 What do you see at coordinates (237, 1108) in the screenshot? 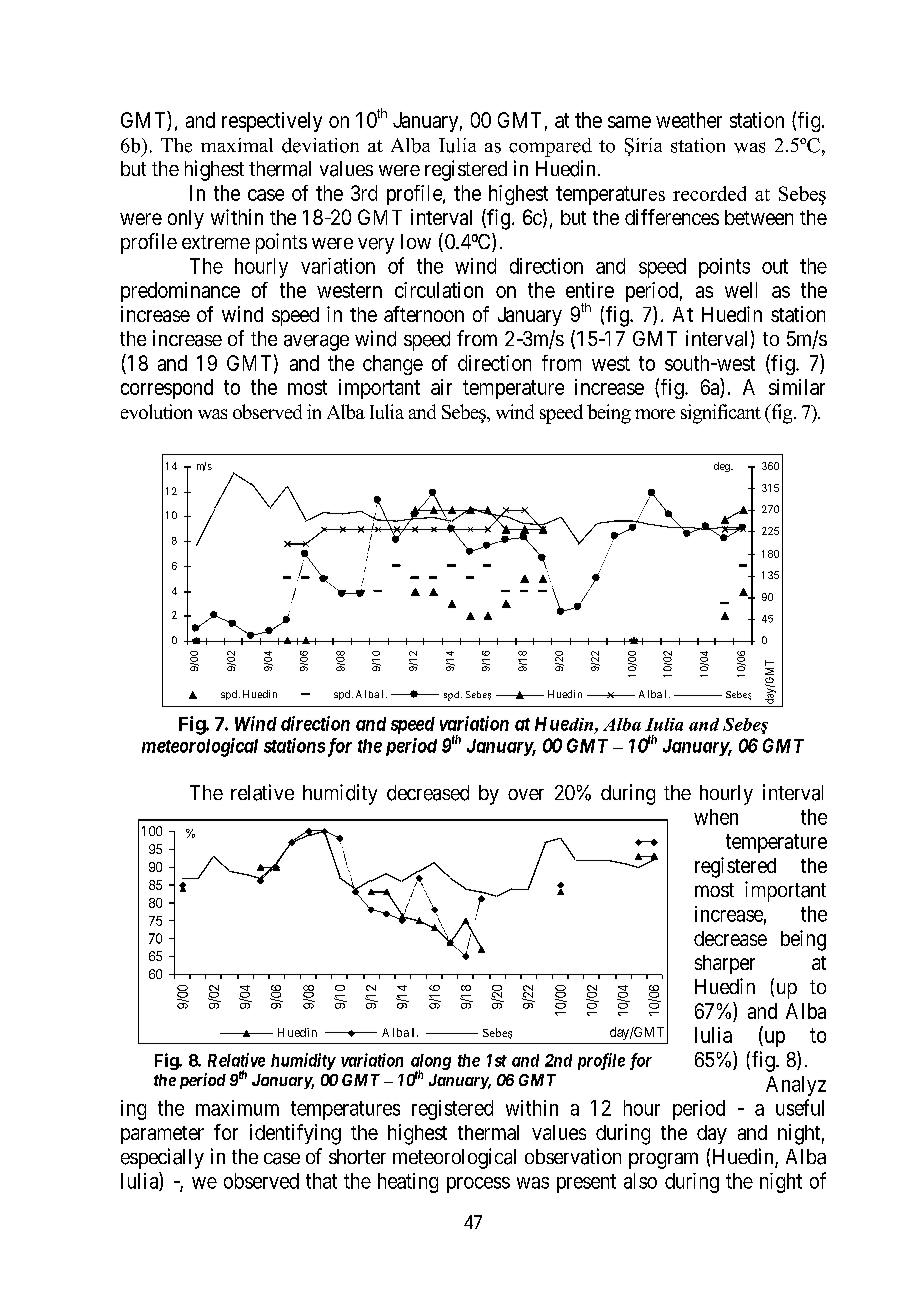
I see `maximum` at bounding box center [237, 1108].
